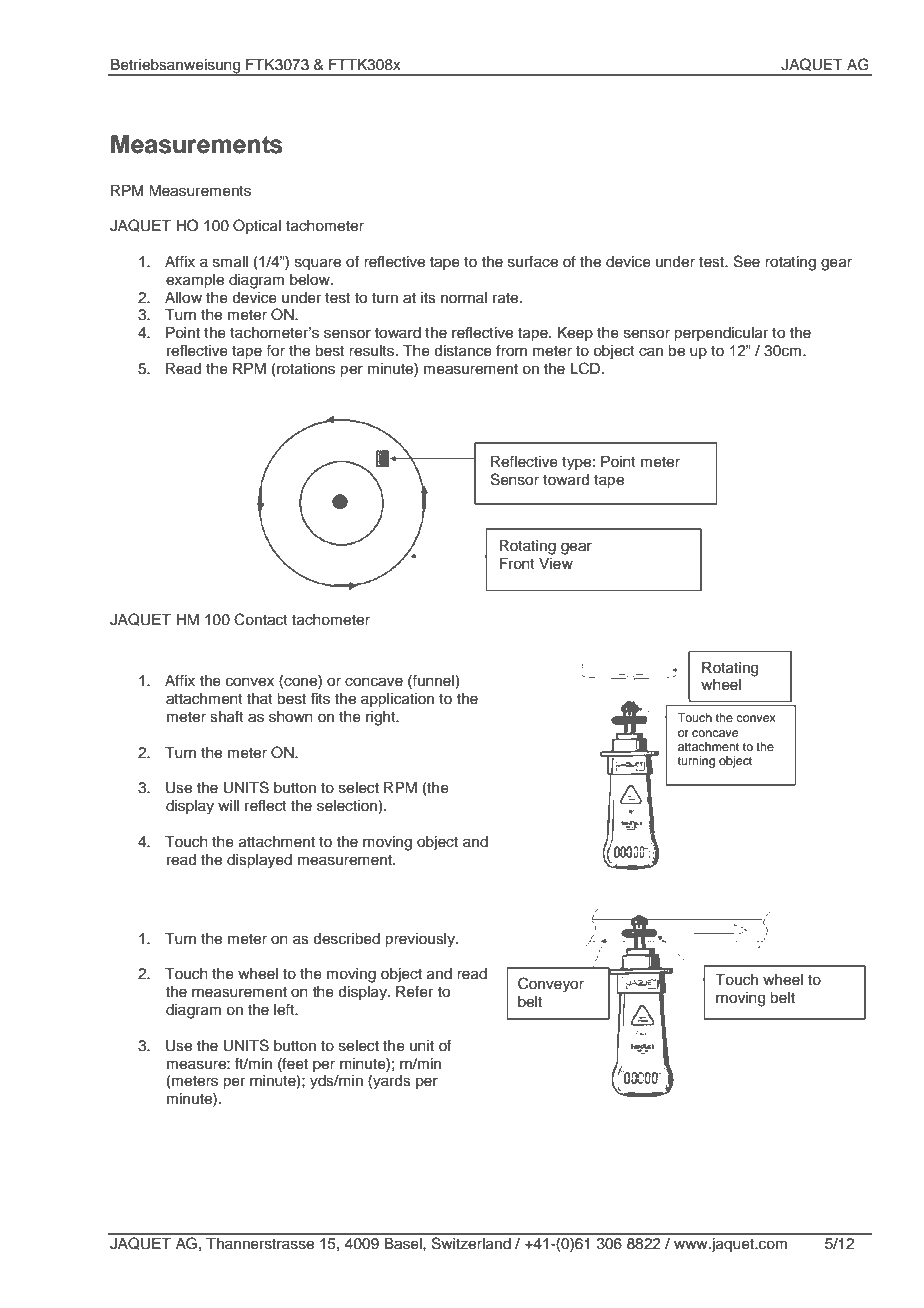 The image size is (924, 1308). I want to click on previously, so click(421, 940).
